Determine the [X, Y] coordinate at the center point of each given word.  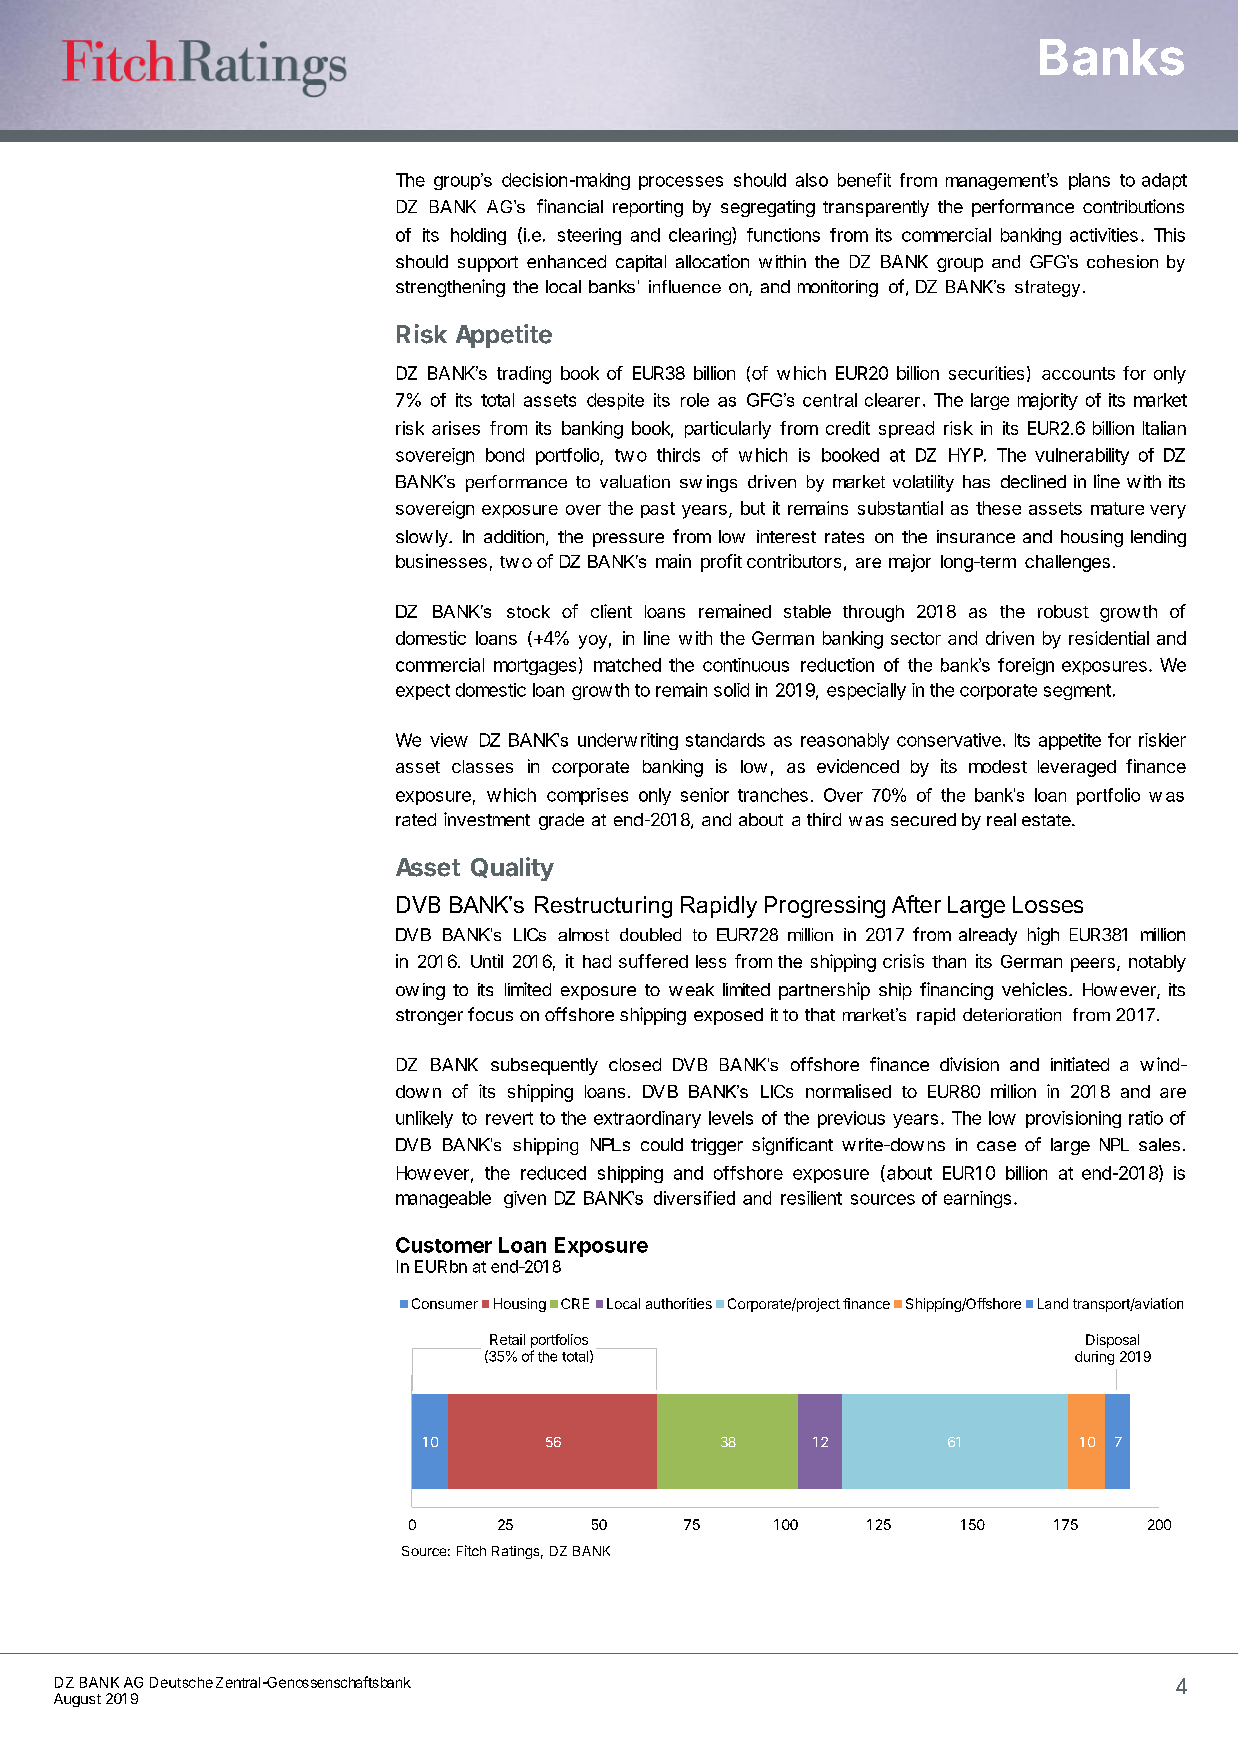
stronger [429, 1017]
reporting [648, 208]
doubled [650, 934]
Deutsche [181, 1682]
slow [414, 536]
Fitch [471, 1550]
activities [1104, 235]
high [1043, 936]
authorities [679, 1303]
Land [1053, 1303]
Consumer [445, 1303]
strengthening [450, 288]
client [611, 611]
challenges [1067, 563]
